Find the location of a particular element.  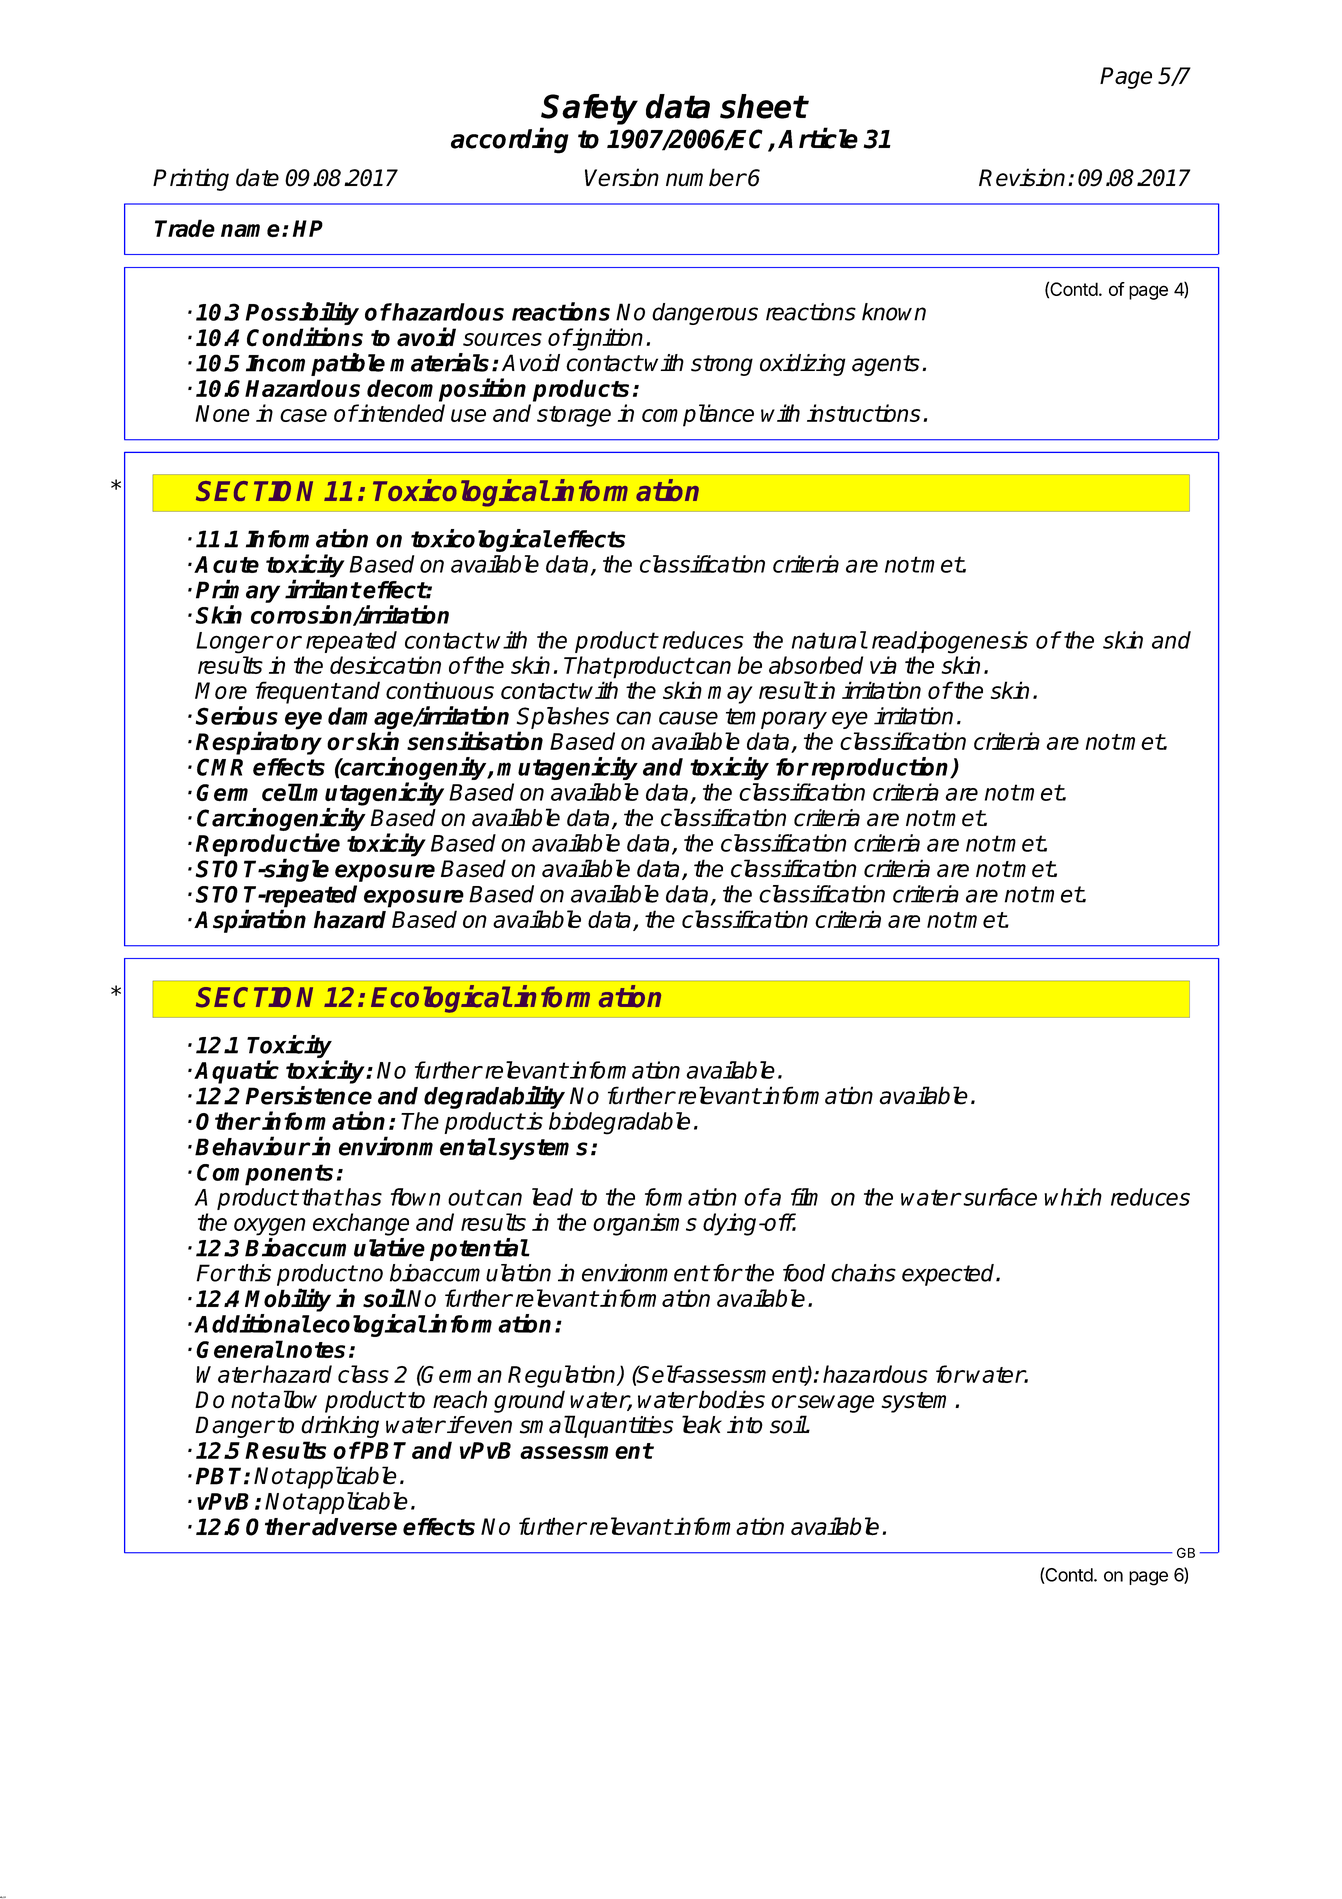

sewage is located at coordinates (835, 1404).
